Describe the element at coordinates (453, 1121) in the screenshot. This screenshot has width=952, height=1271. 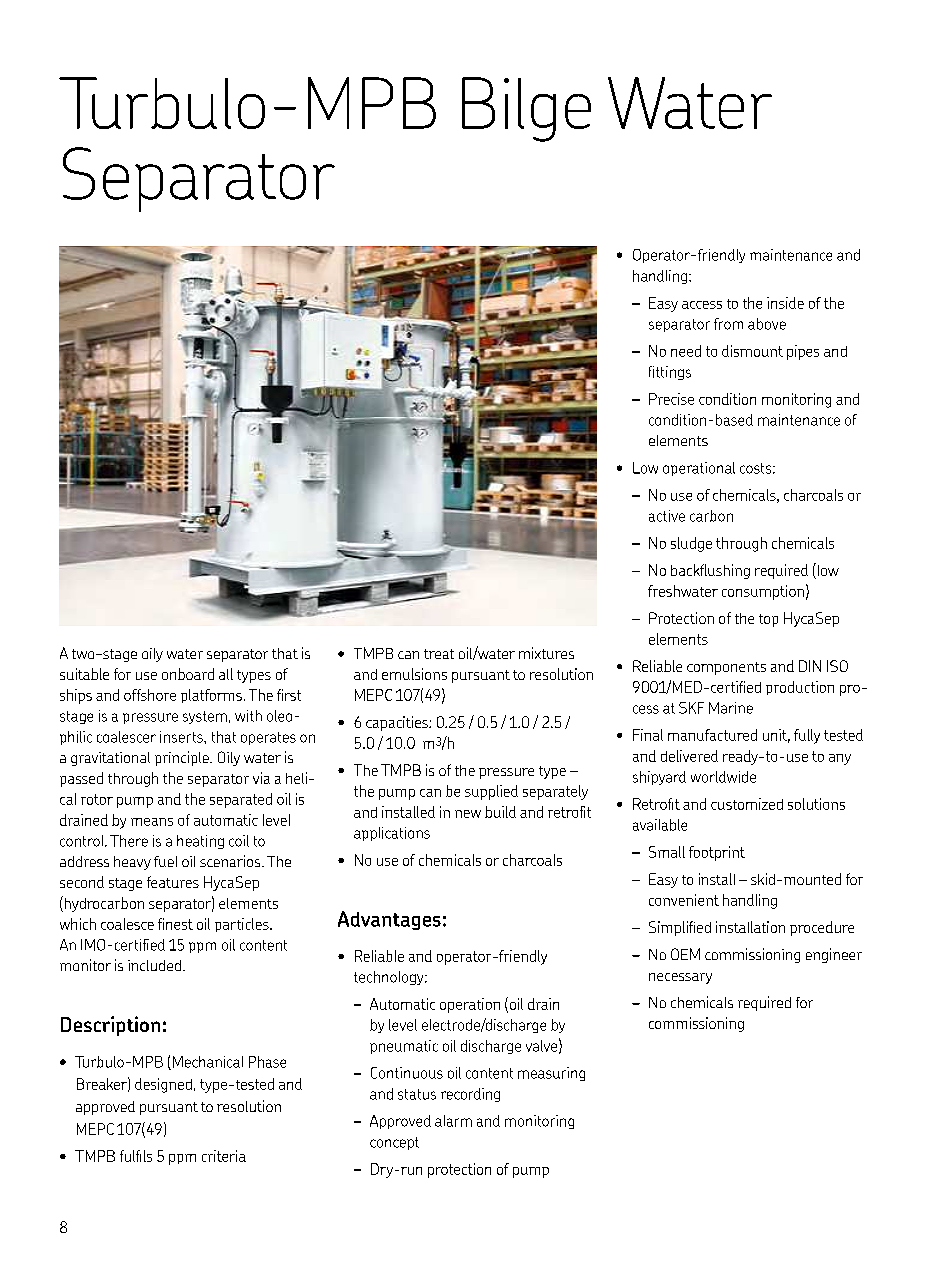
I see `alarm` at that location.
